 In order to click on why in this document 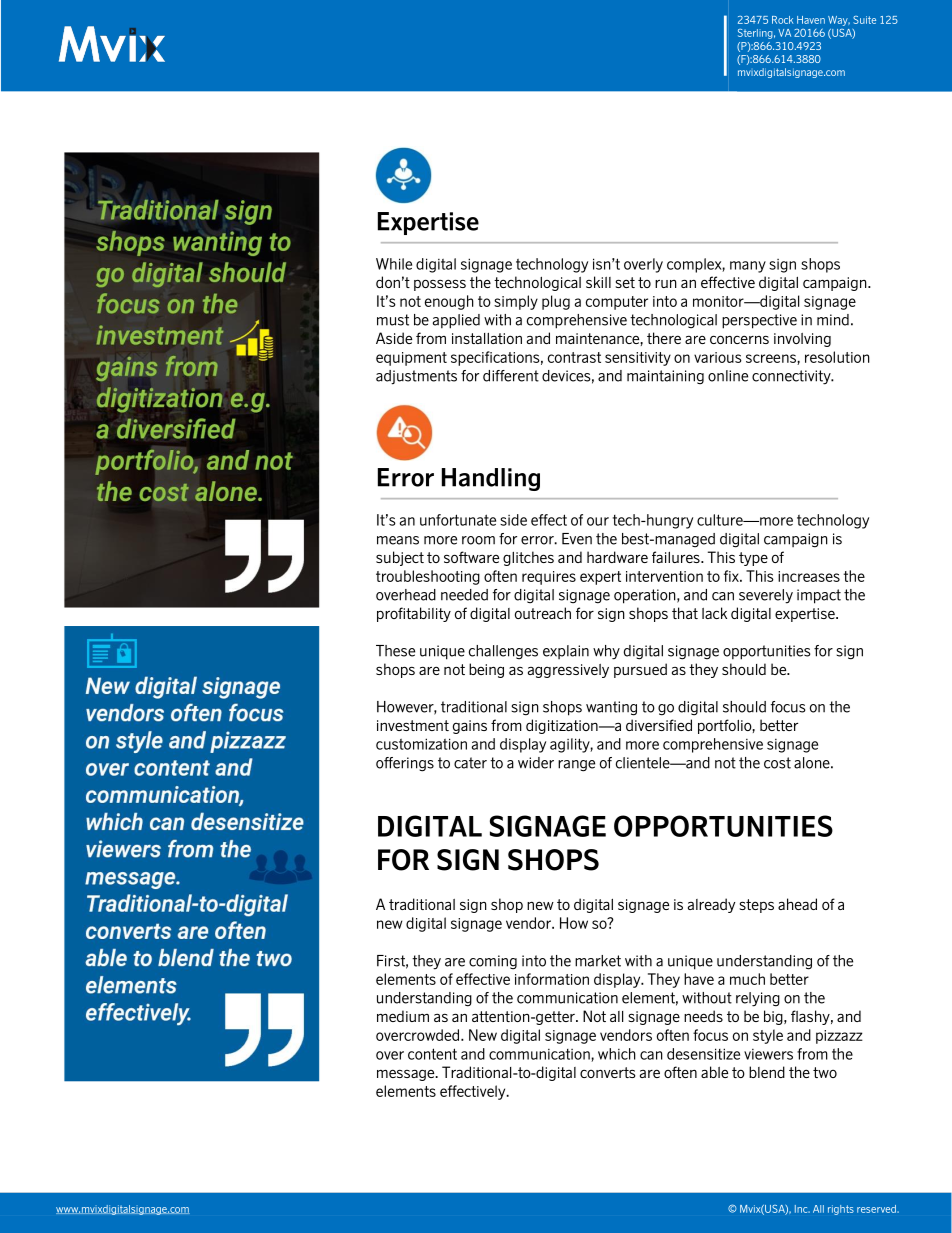, I will do `click(606, 652)`.
